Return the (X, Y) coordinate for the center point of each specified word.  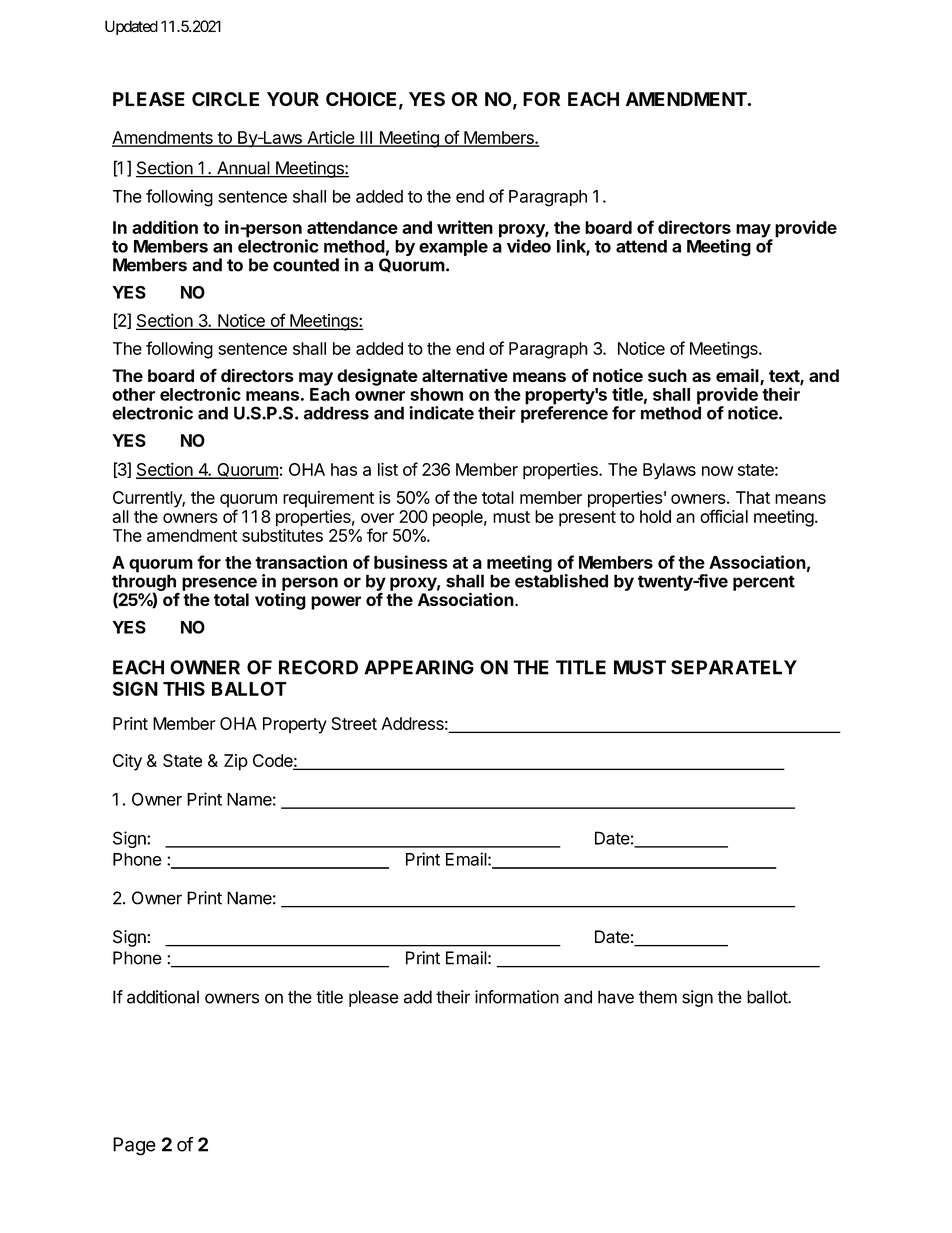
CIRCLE (225, 99)
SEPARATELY (734, 667)
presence (219, 584)
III (366, 138)
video (529, 245)
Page (134, 1146)
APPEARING (419, 667)
